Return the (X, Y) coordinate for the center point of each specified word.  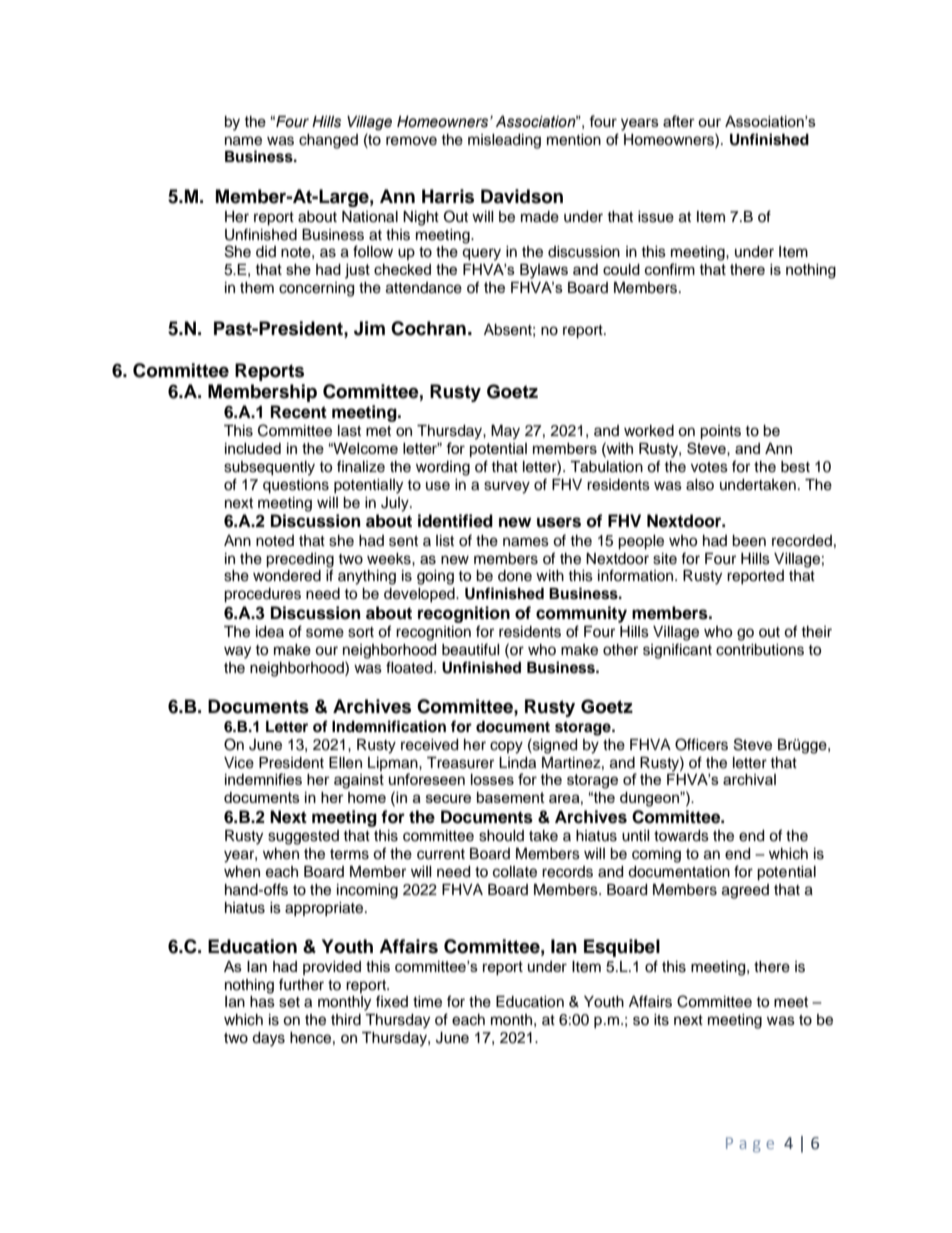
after (679, 121)
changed (328, 141)
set (289, 1002)
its (661, 1020)
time (427, 1002)
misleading (504, 141)
